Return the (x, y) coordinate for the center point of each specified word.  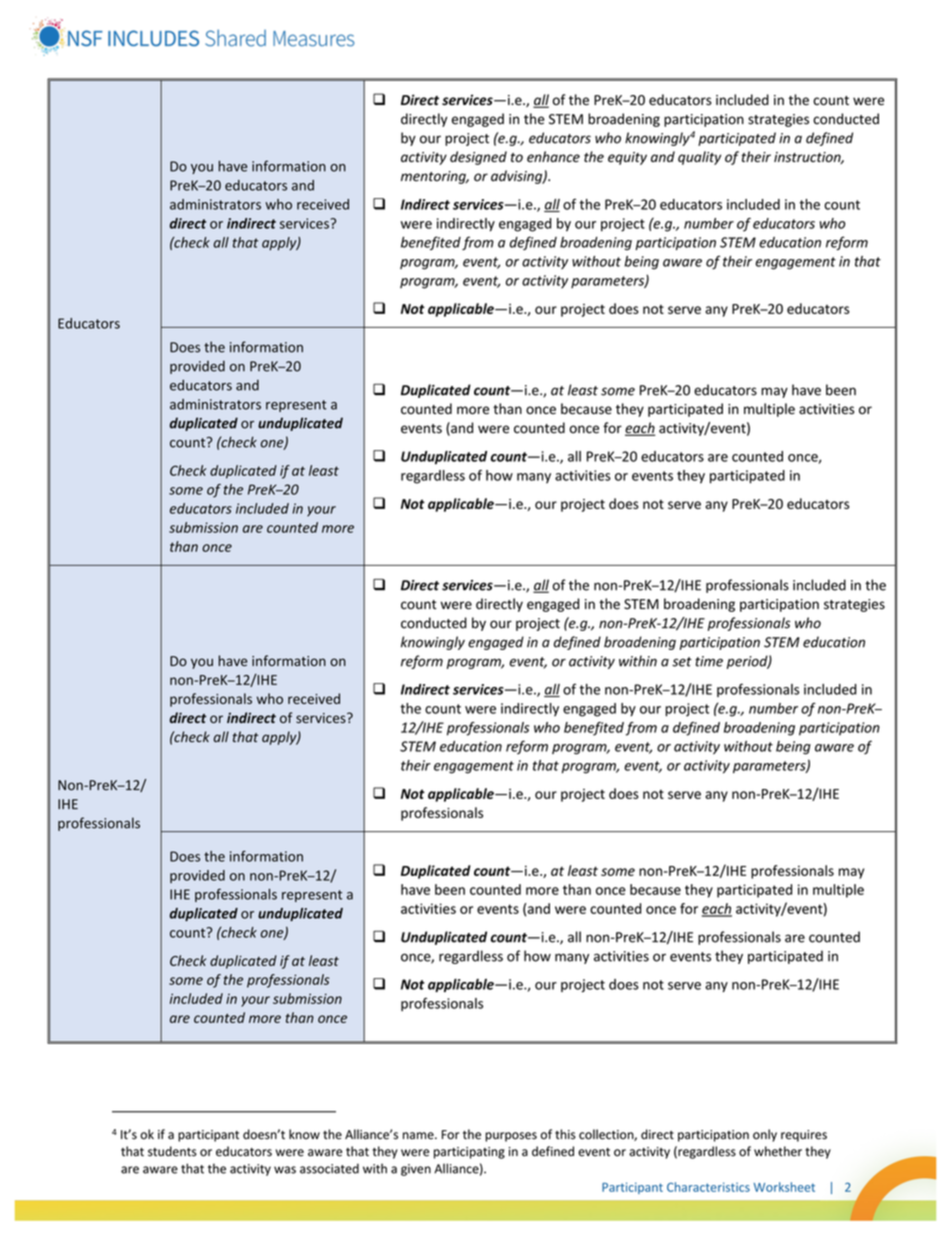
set (682, 662)
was (285, 1170)
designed (478, 158)
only (765, 1135)
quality (699, 158)
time (709, 661)
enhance (553, 156)
